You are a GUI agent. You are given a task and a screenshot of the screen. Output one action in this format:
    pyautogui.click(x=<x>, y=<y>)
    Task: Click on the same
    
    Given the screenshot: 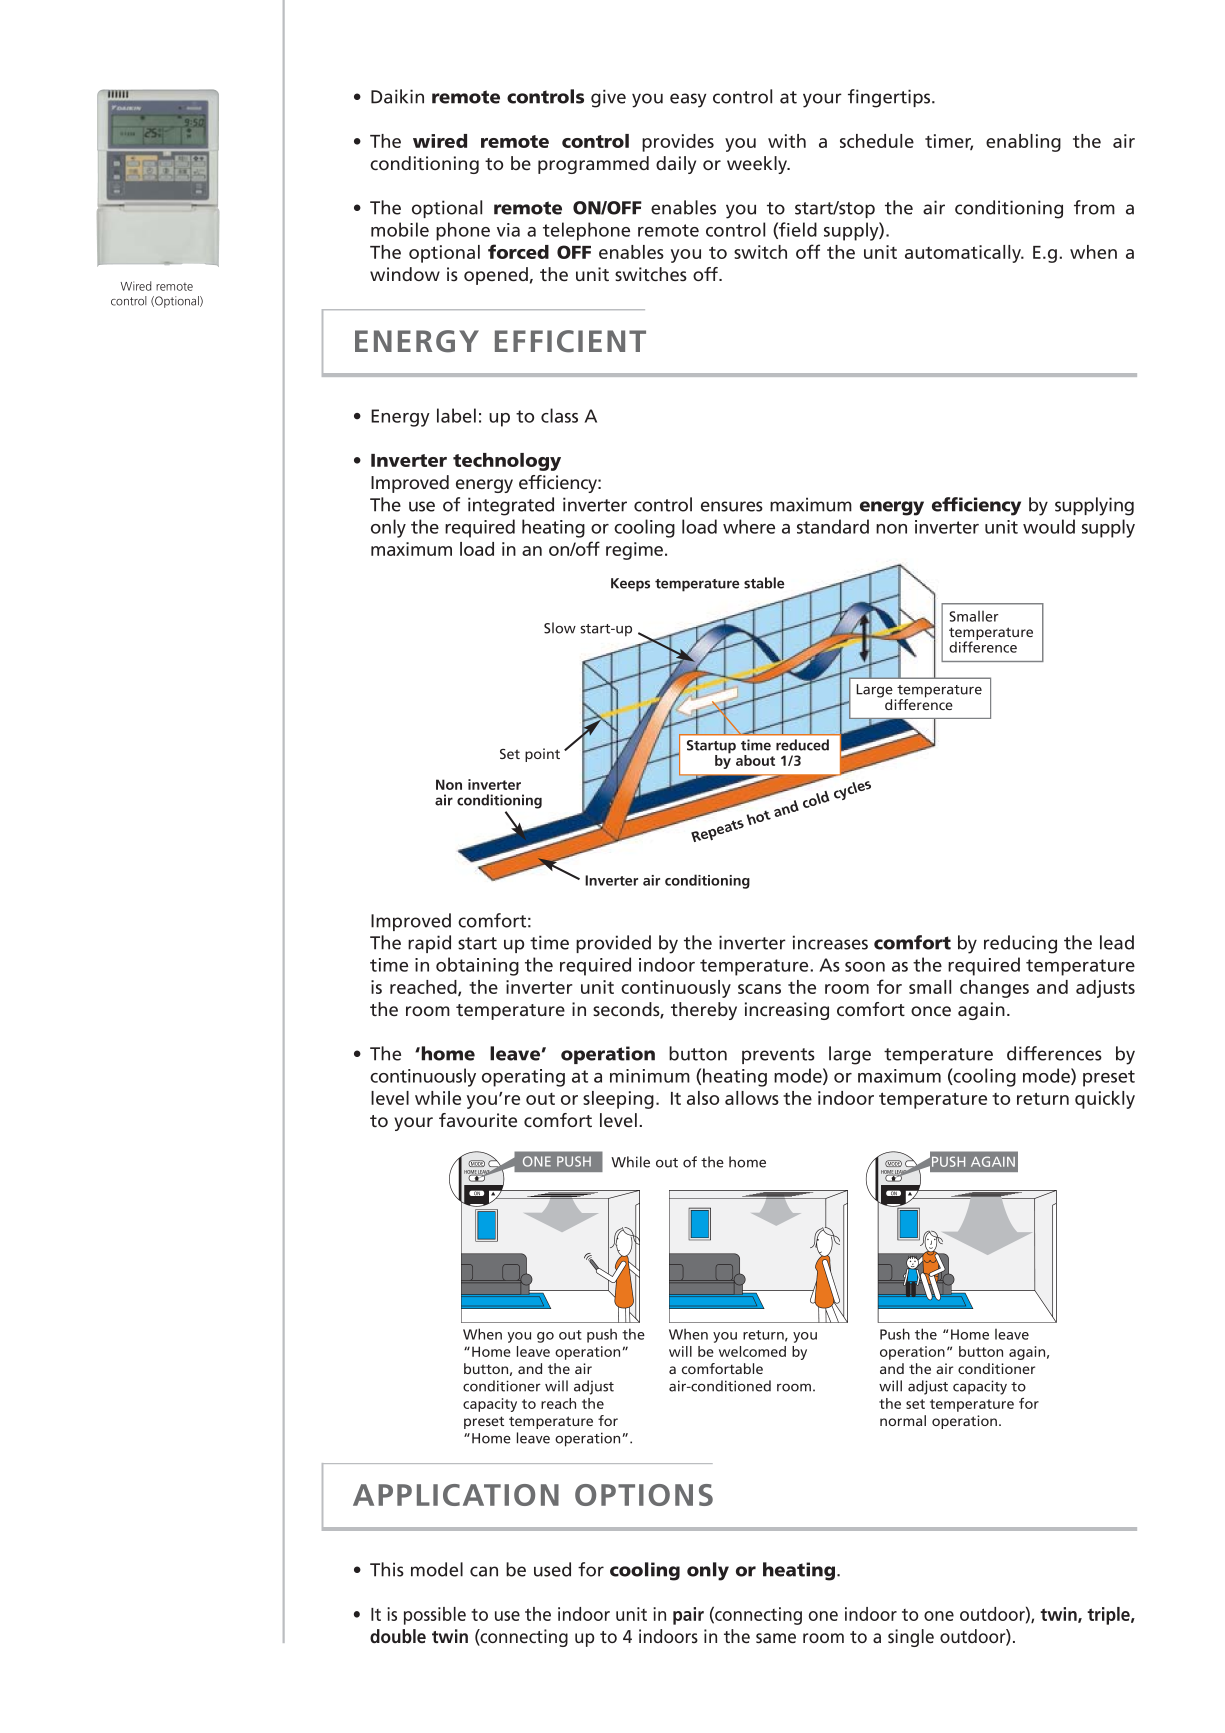 What is the action you would take?
    pyautogui.click(x=776, y=1638)
